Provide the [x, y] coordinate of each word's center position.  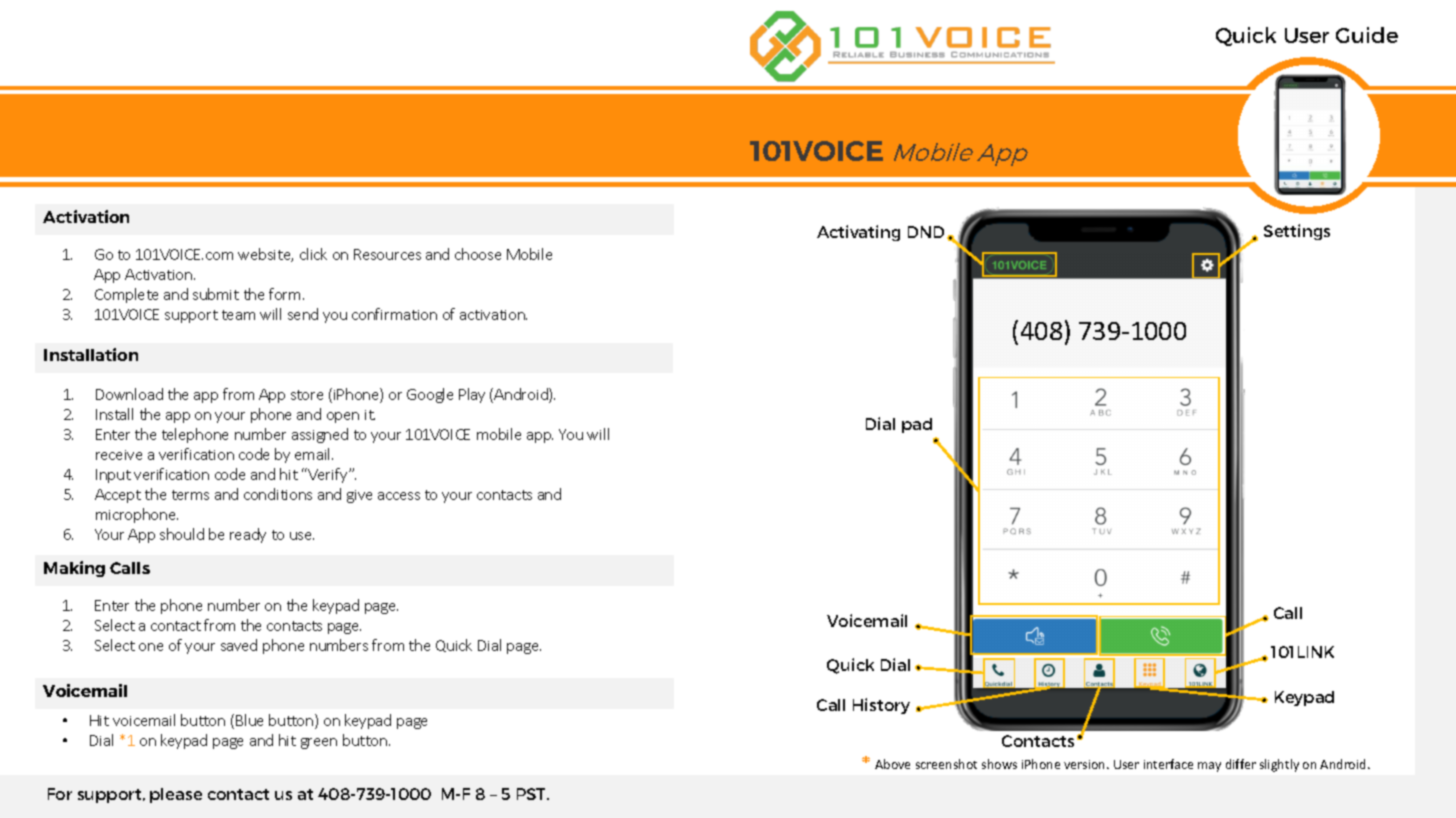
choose [478, 254]
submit [216, 294]
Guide [1367, 35]
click [313, 254]
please [176, 795]
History [881, 706]
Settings [1297, 232]
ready [248, 535]
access [399, 496]
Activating [858, 233]
